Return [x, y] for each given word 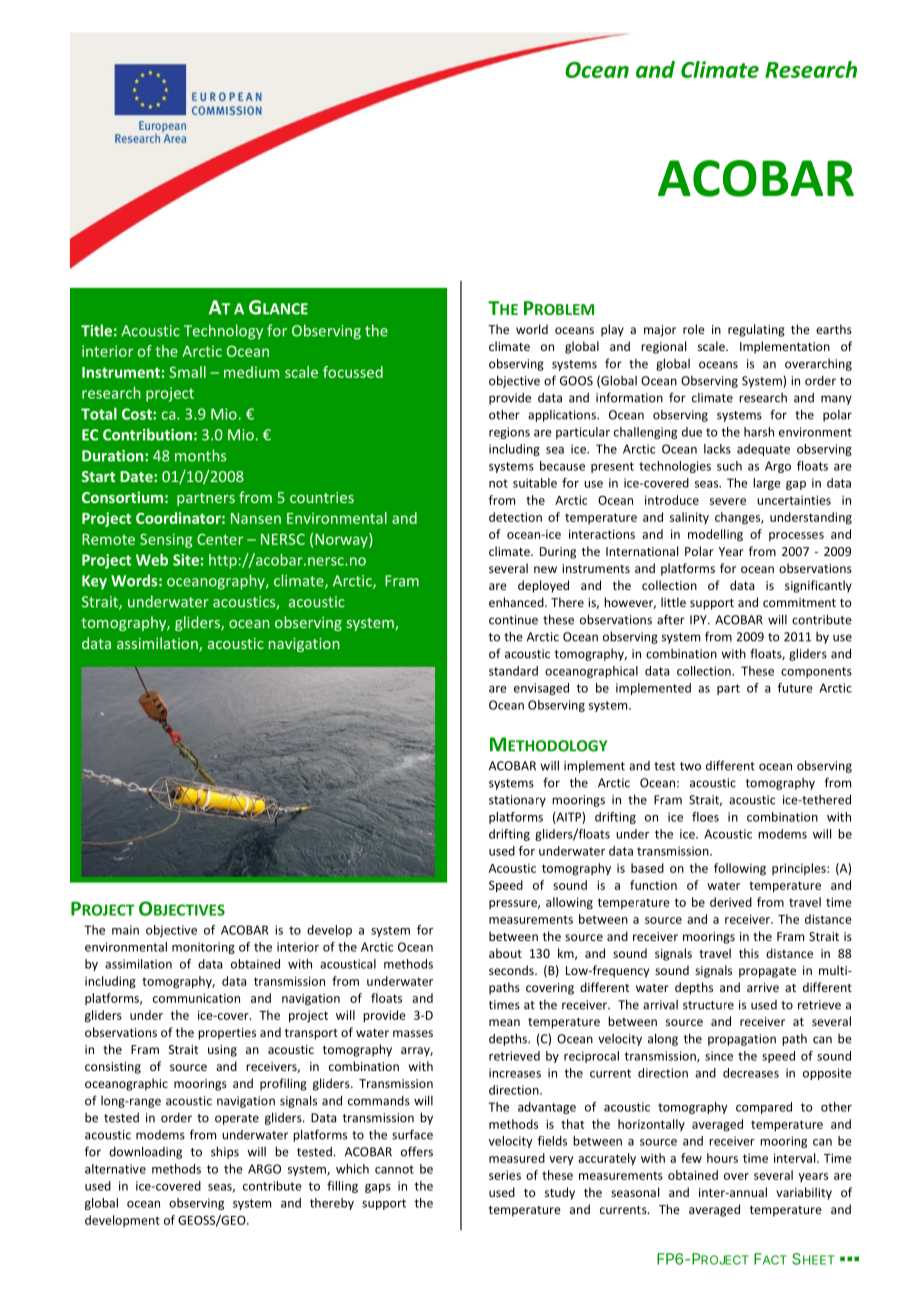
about [505, 953]
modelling [715, 535]
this [749, 953]
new [545, 569]
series [505, 1175]
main [125, 930]
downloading [145, 1152]
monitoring [203, 948]
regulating [756, 330]
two [690, 766]
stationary [517, 801]
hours [722, 1158]
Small [187, 372]
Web [152, 560]
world [532, 329]
